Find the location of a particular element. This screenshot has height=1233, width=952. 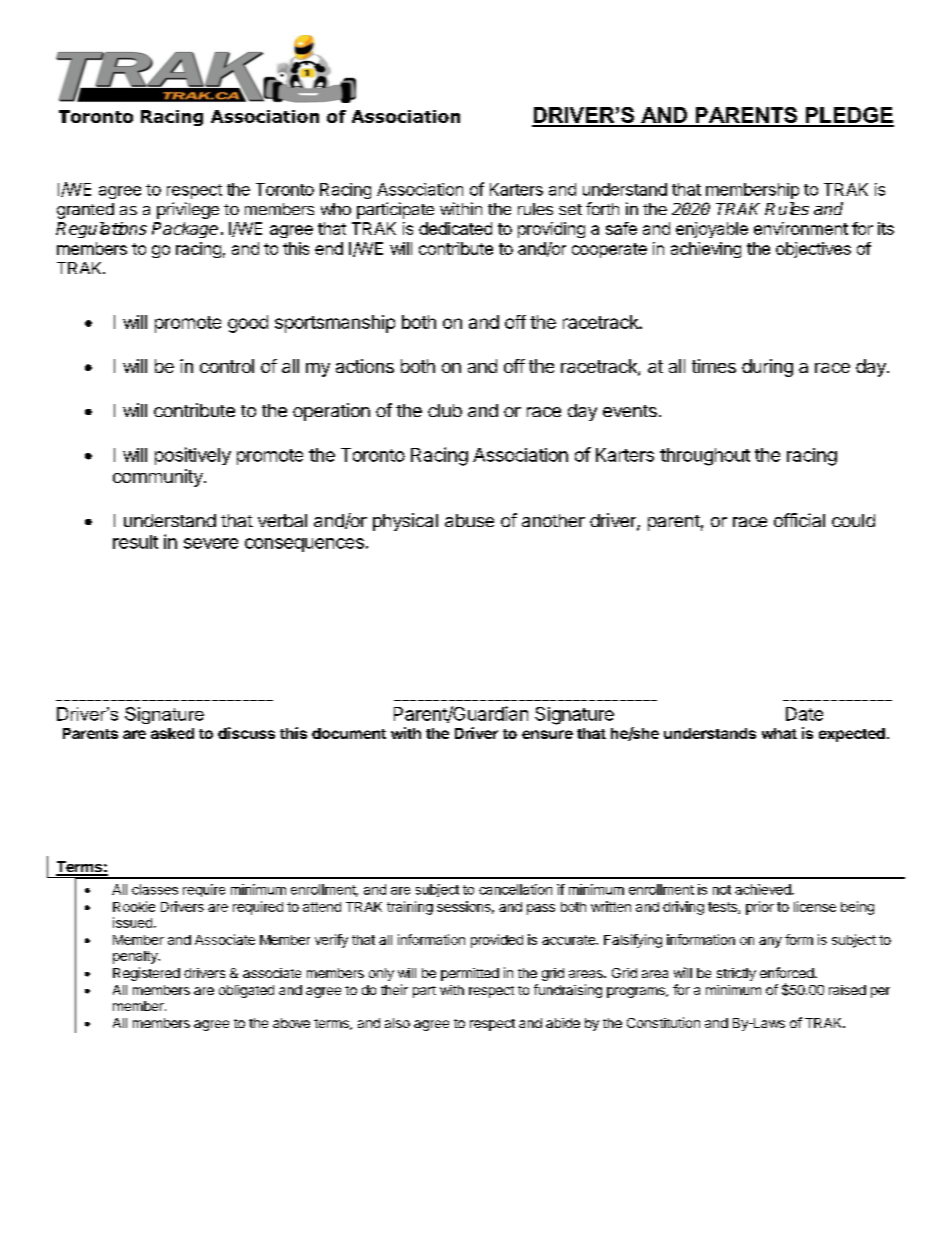

dedicated is located at coordinates (455, 228).
